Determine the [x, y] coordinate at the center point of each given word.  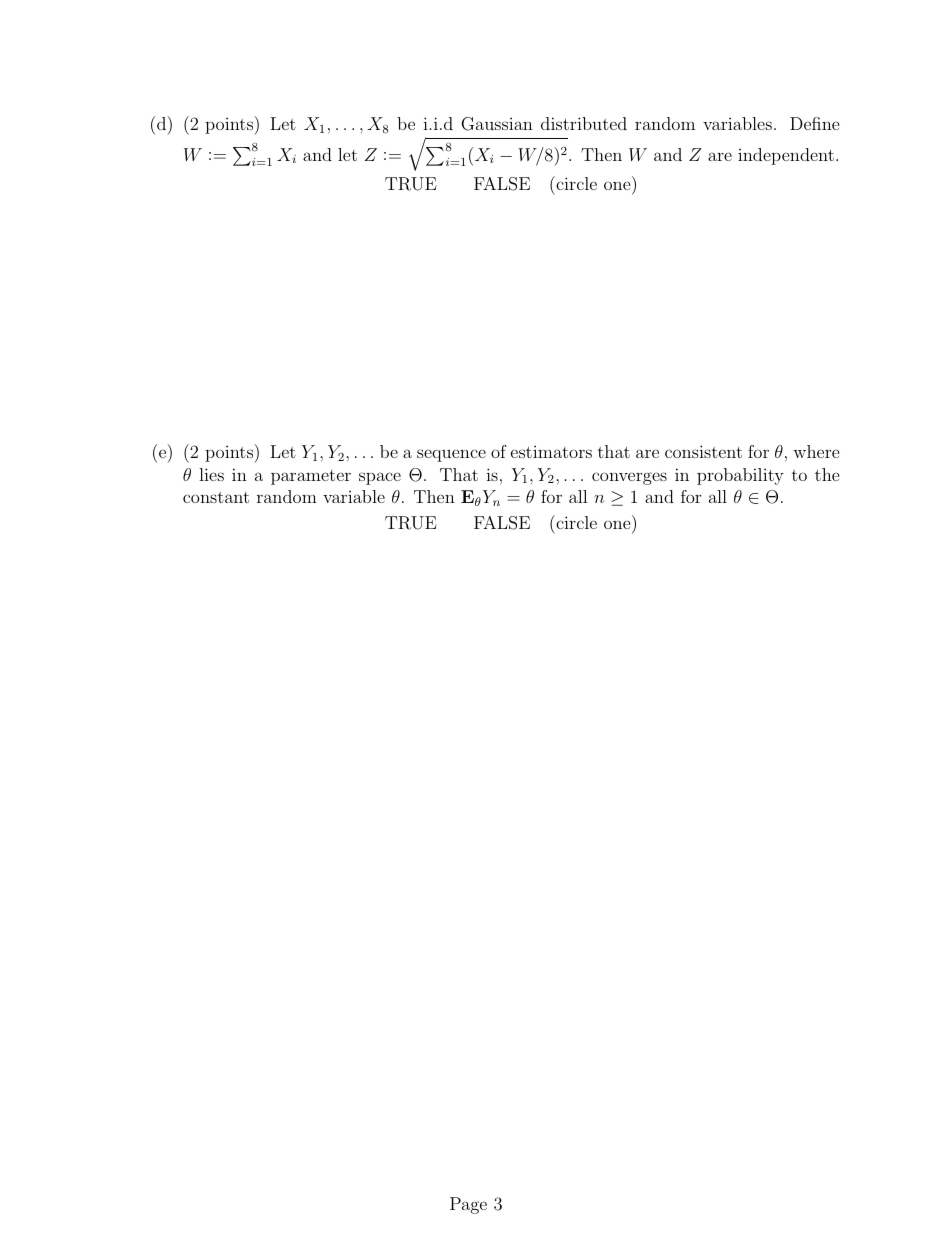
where [816, 451]
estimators [551, 452]
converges [629, 478]
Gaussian [497, 124]
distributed [584, 123]
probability [740, 476]
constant [216, 497]
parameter [311, 477]
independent [786, 156]
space [380, 478]
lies [211, 474]
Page [468, 1205]
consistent [703, 451]
